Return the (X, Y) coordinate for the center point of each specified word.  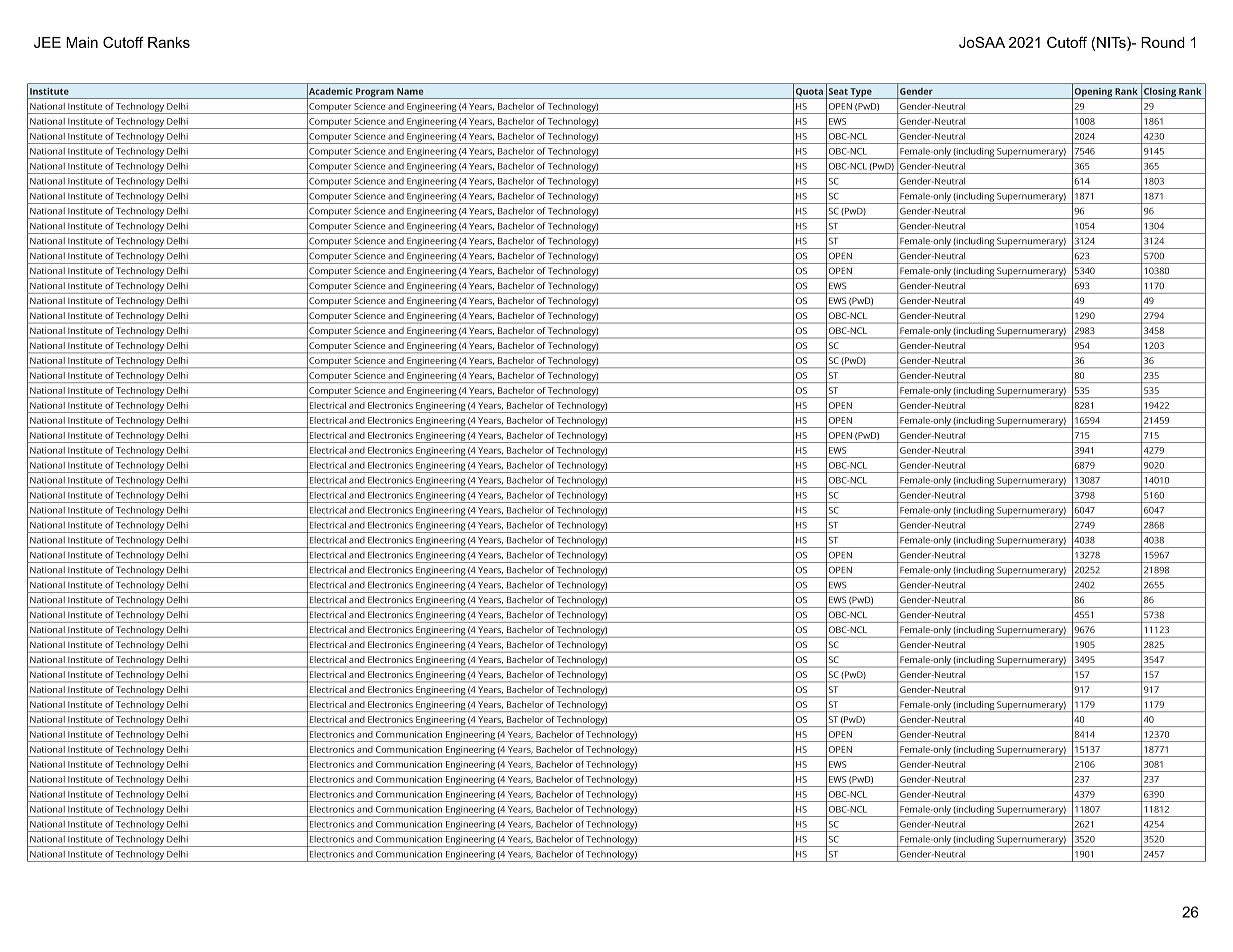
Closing (1160, 93)
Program (375, 93)
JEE (47, 42)
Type (861, 93)
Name (410, 91)
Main (82, 42)
